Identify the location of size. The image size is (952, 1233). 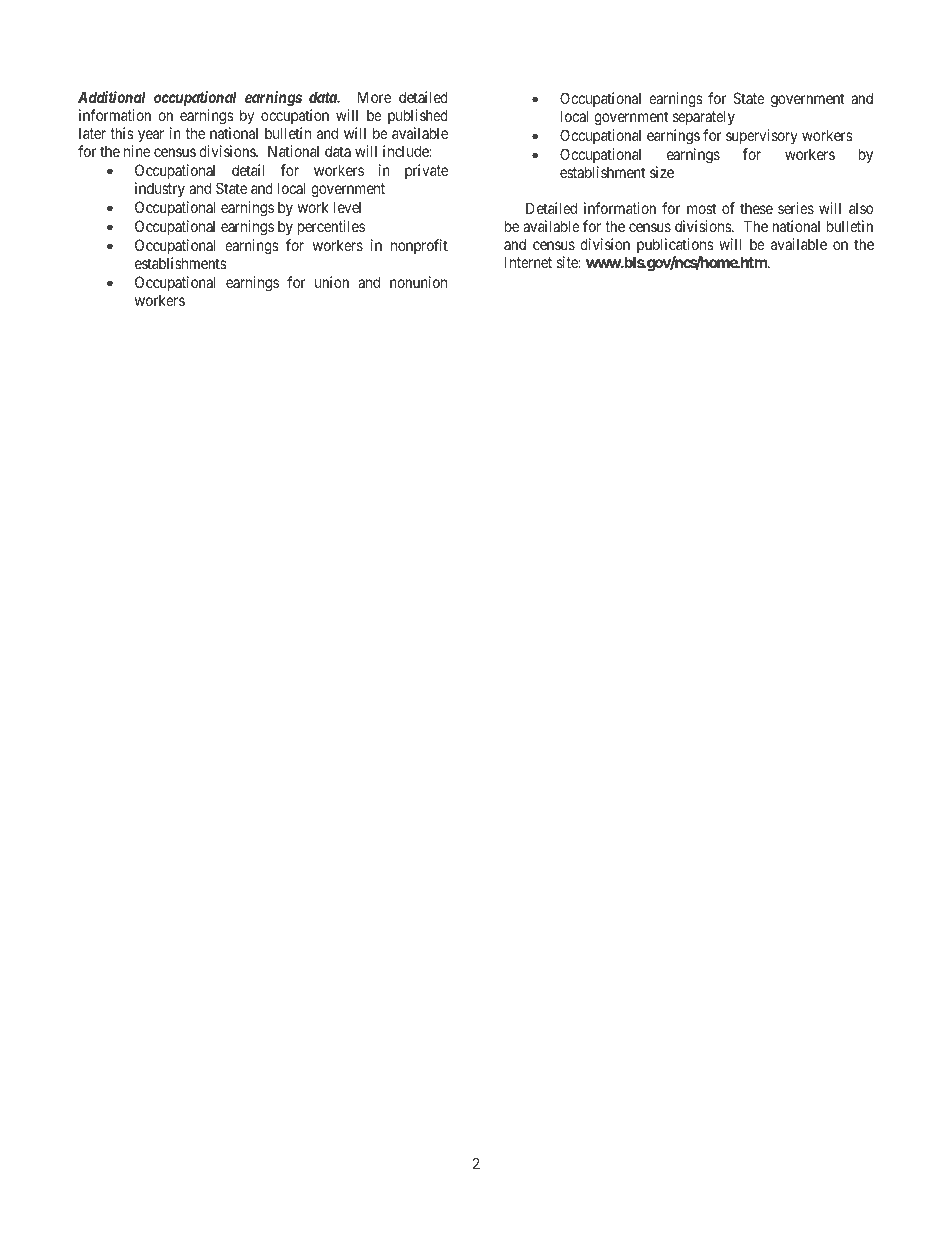
(662, 172).
